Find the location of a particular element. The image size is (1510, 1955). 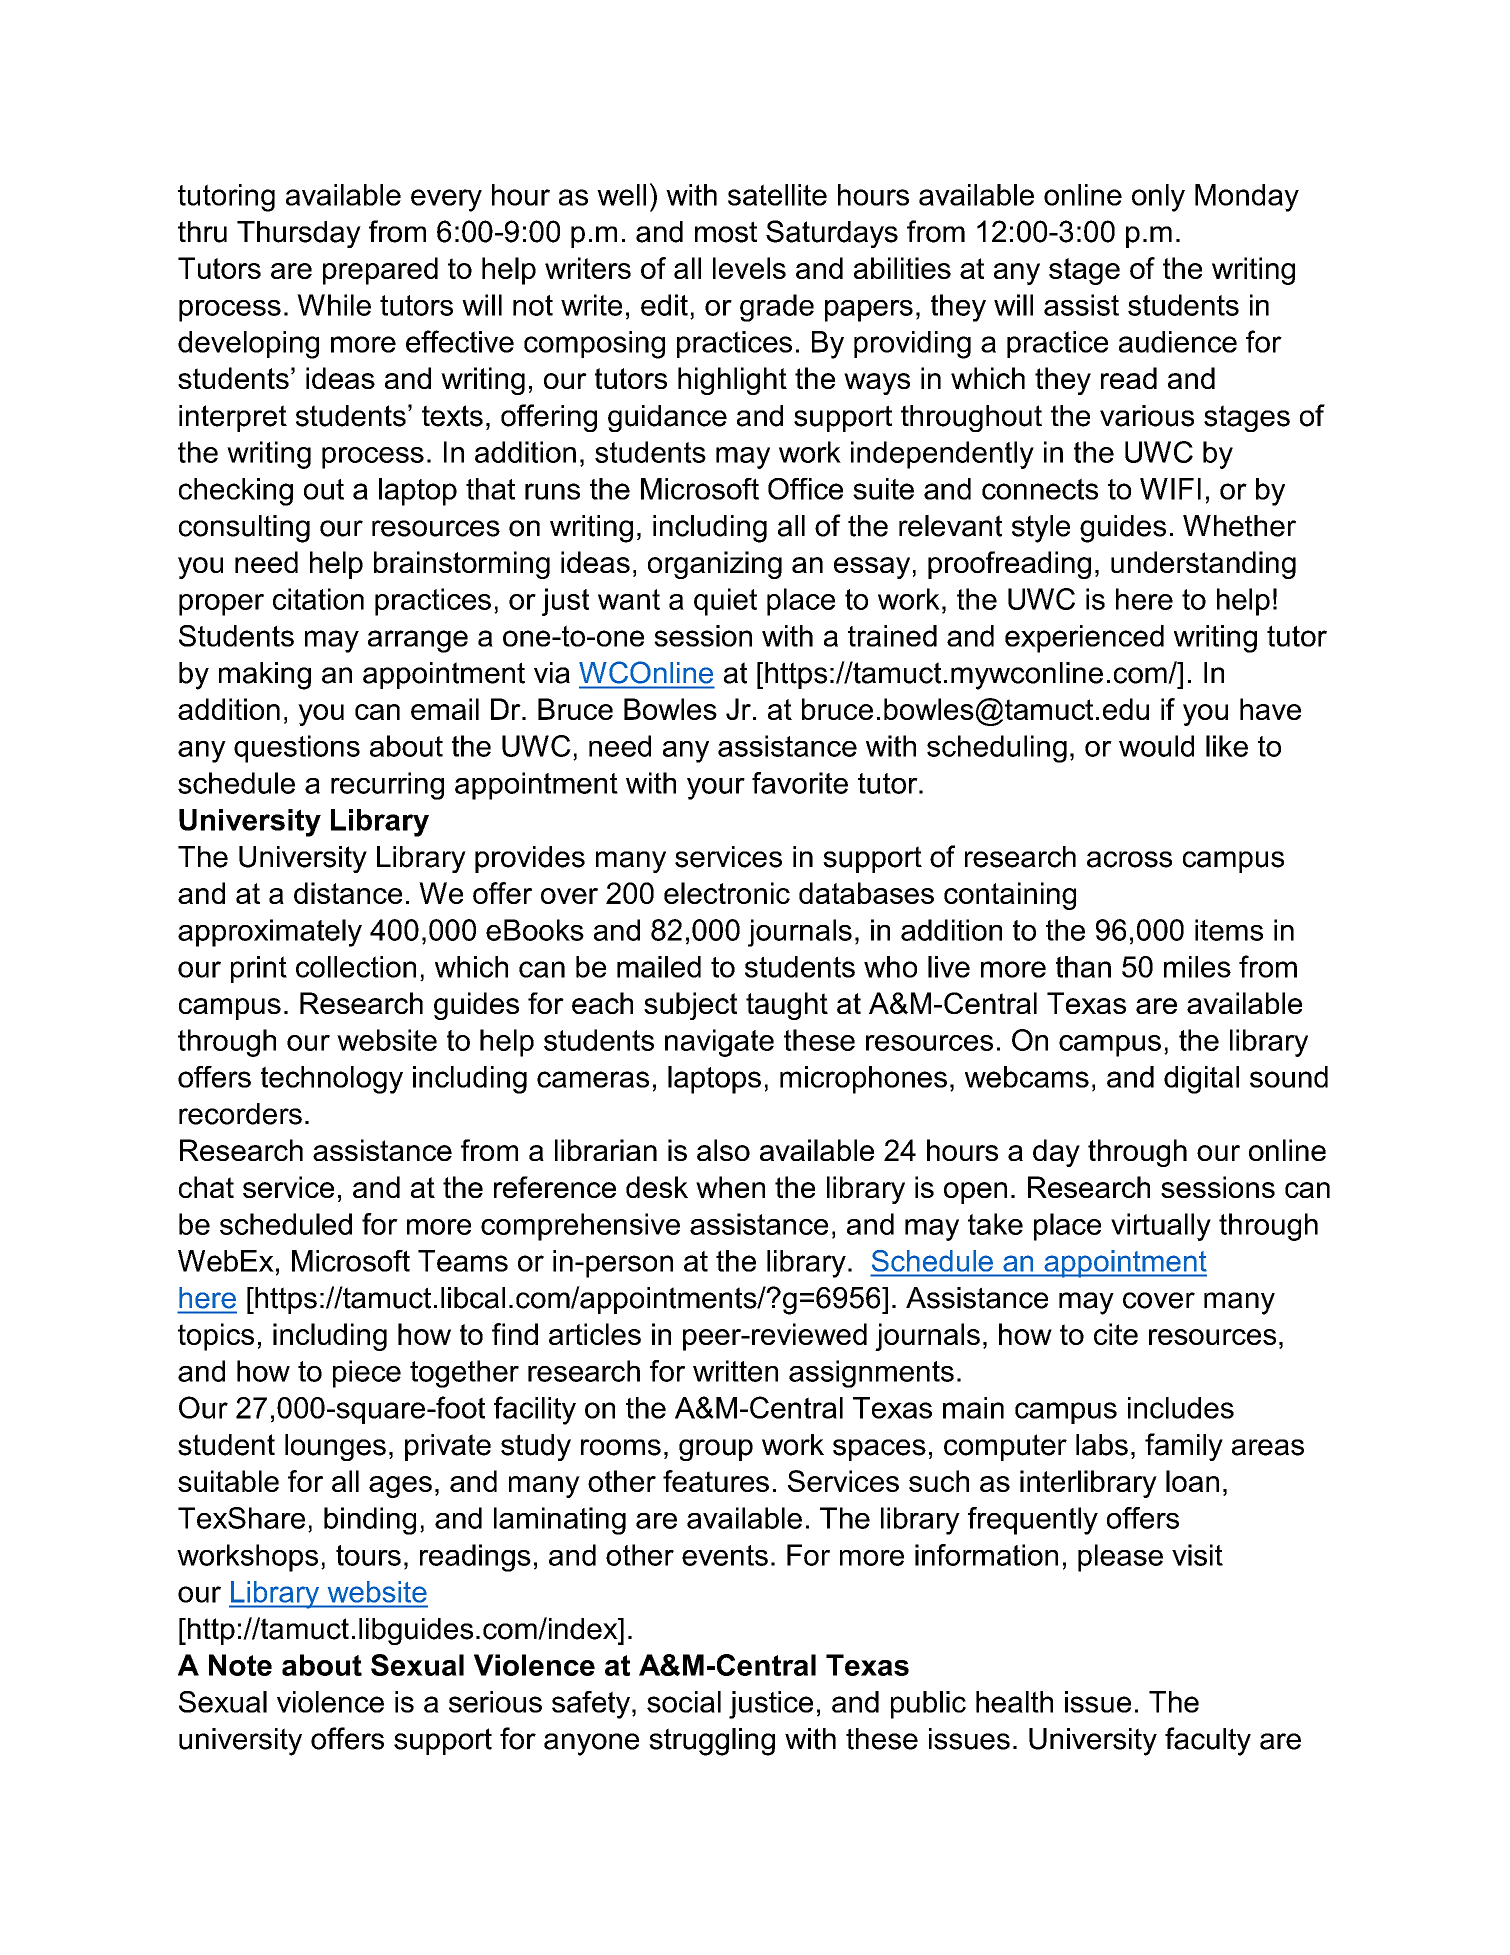

taught is located at coordinates (787, 1006).
